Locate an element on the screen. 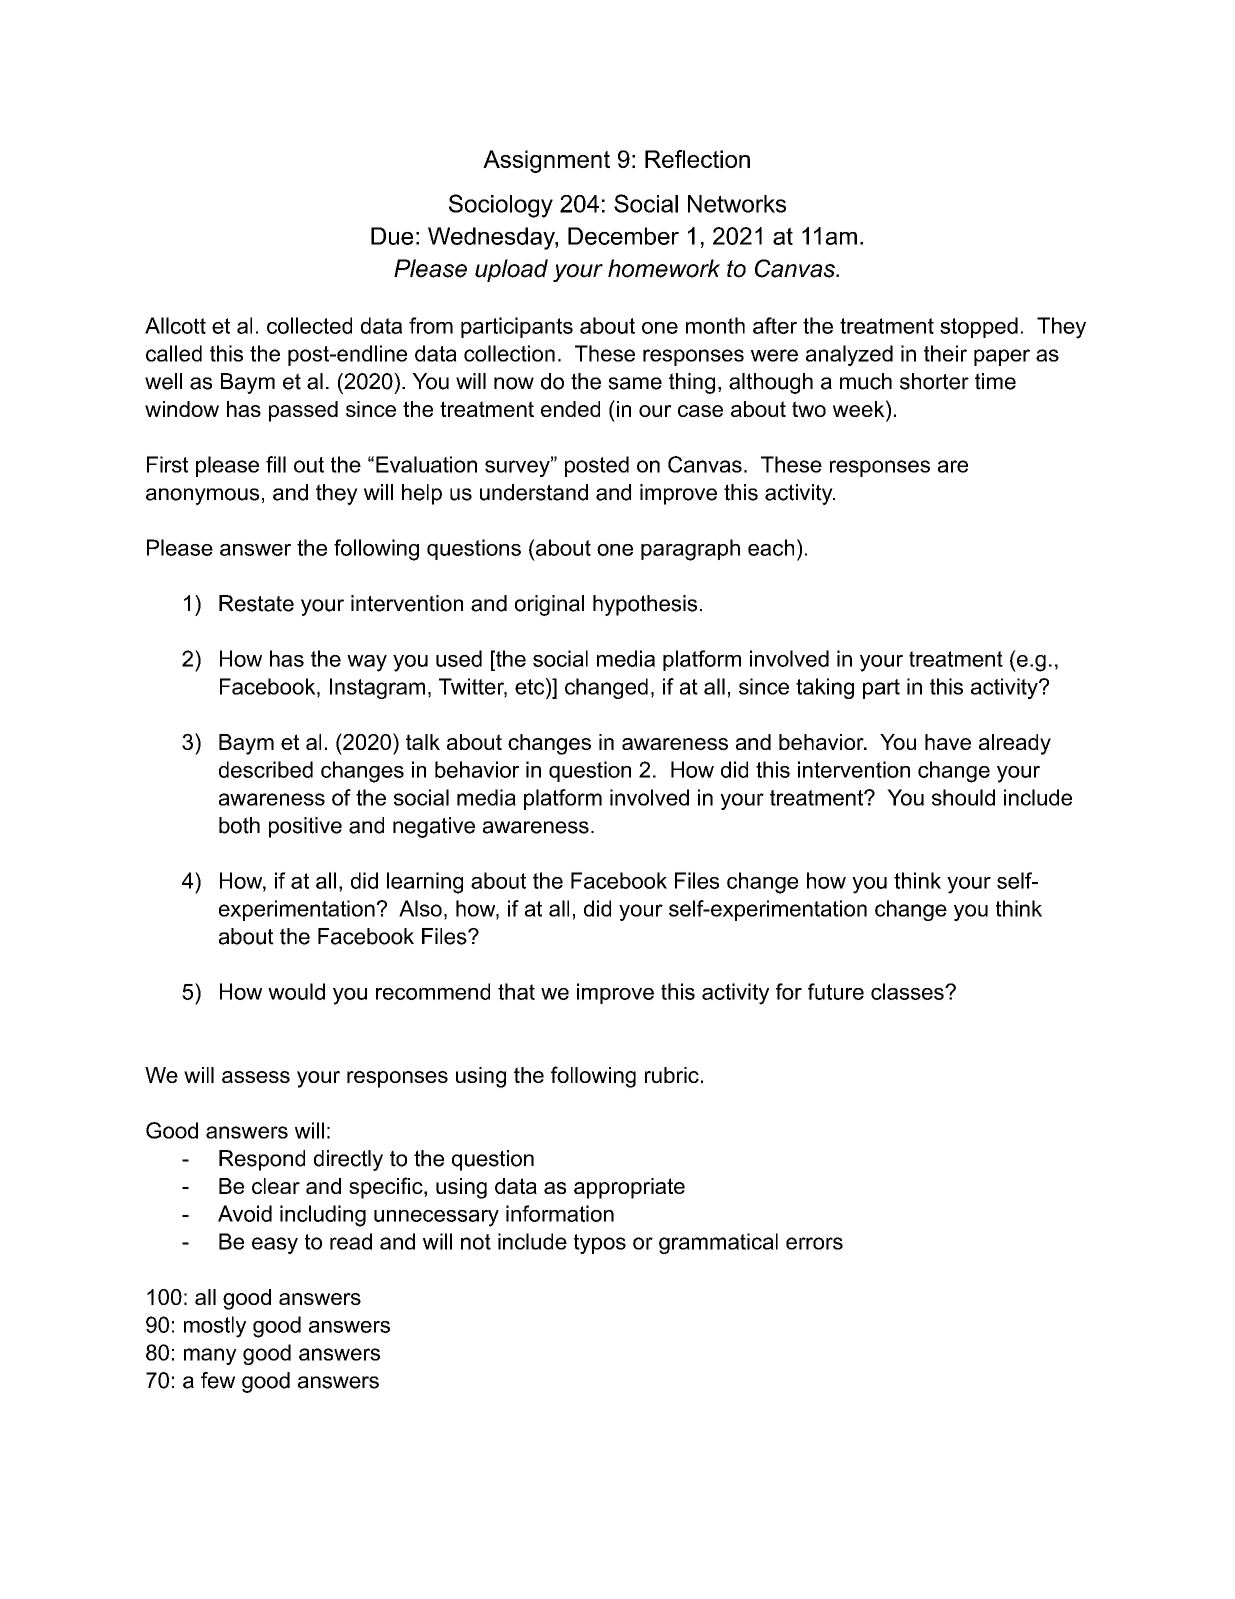 The image size is (1235, 1599). understand is located at coordinates (534, 492).
